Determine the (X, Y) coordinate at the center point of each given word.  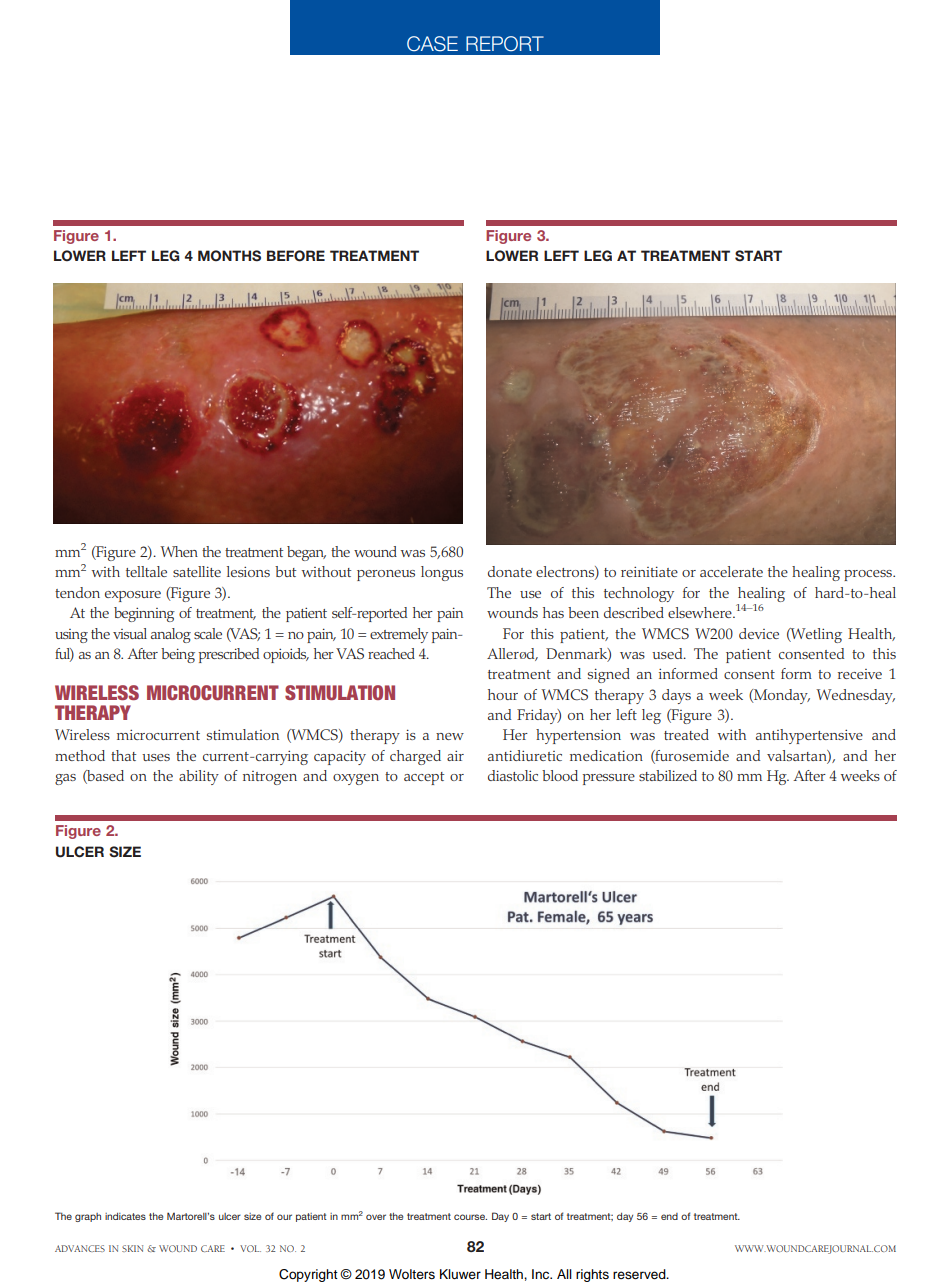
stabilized (668, 775)
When (179, 551)
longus (442, 573)
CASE (432, 44)
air (455, 755)
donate (510, 571)
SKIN (132, 1248)
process (869, 575)
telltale (146, 571)
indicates (125, 1216)
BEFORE (296, 256)
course (470, 1217)
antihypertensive (809, 736)
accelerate (731, 571)
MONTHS (229, 256)
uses (156, 757)
